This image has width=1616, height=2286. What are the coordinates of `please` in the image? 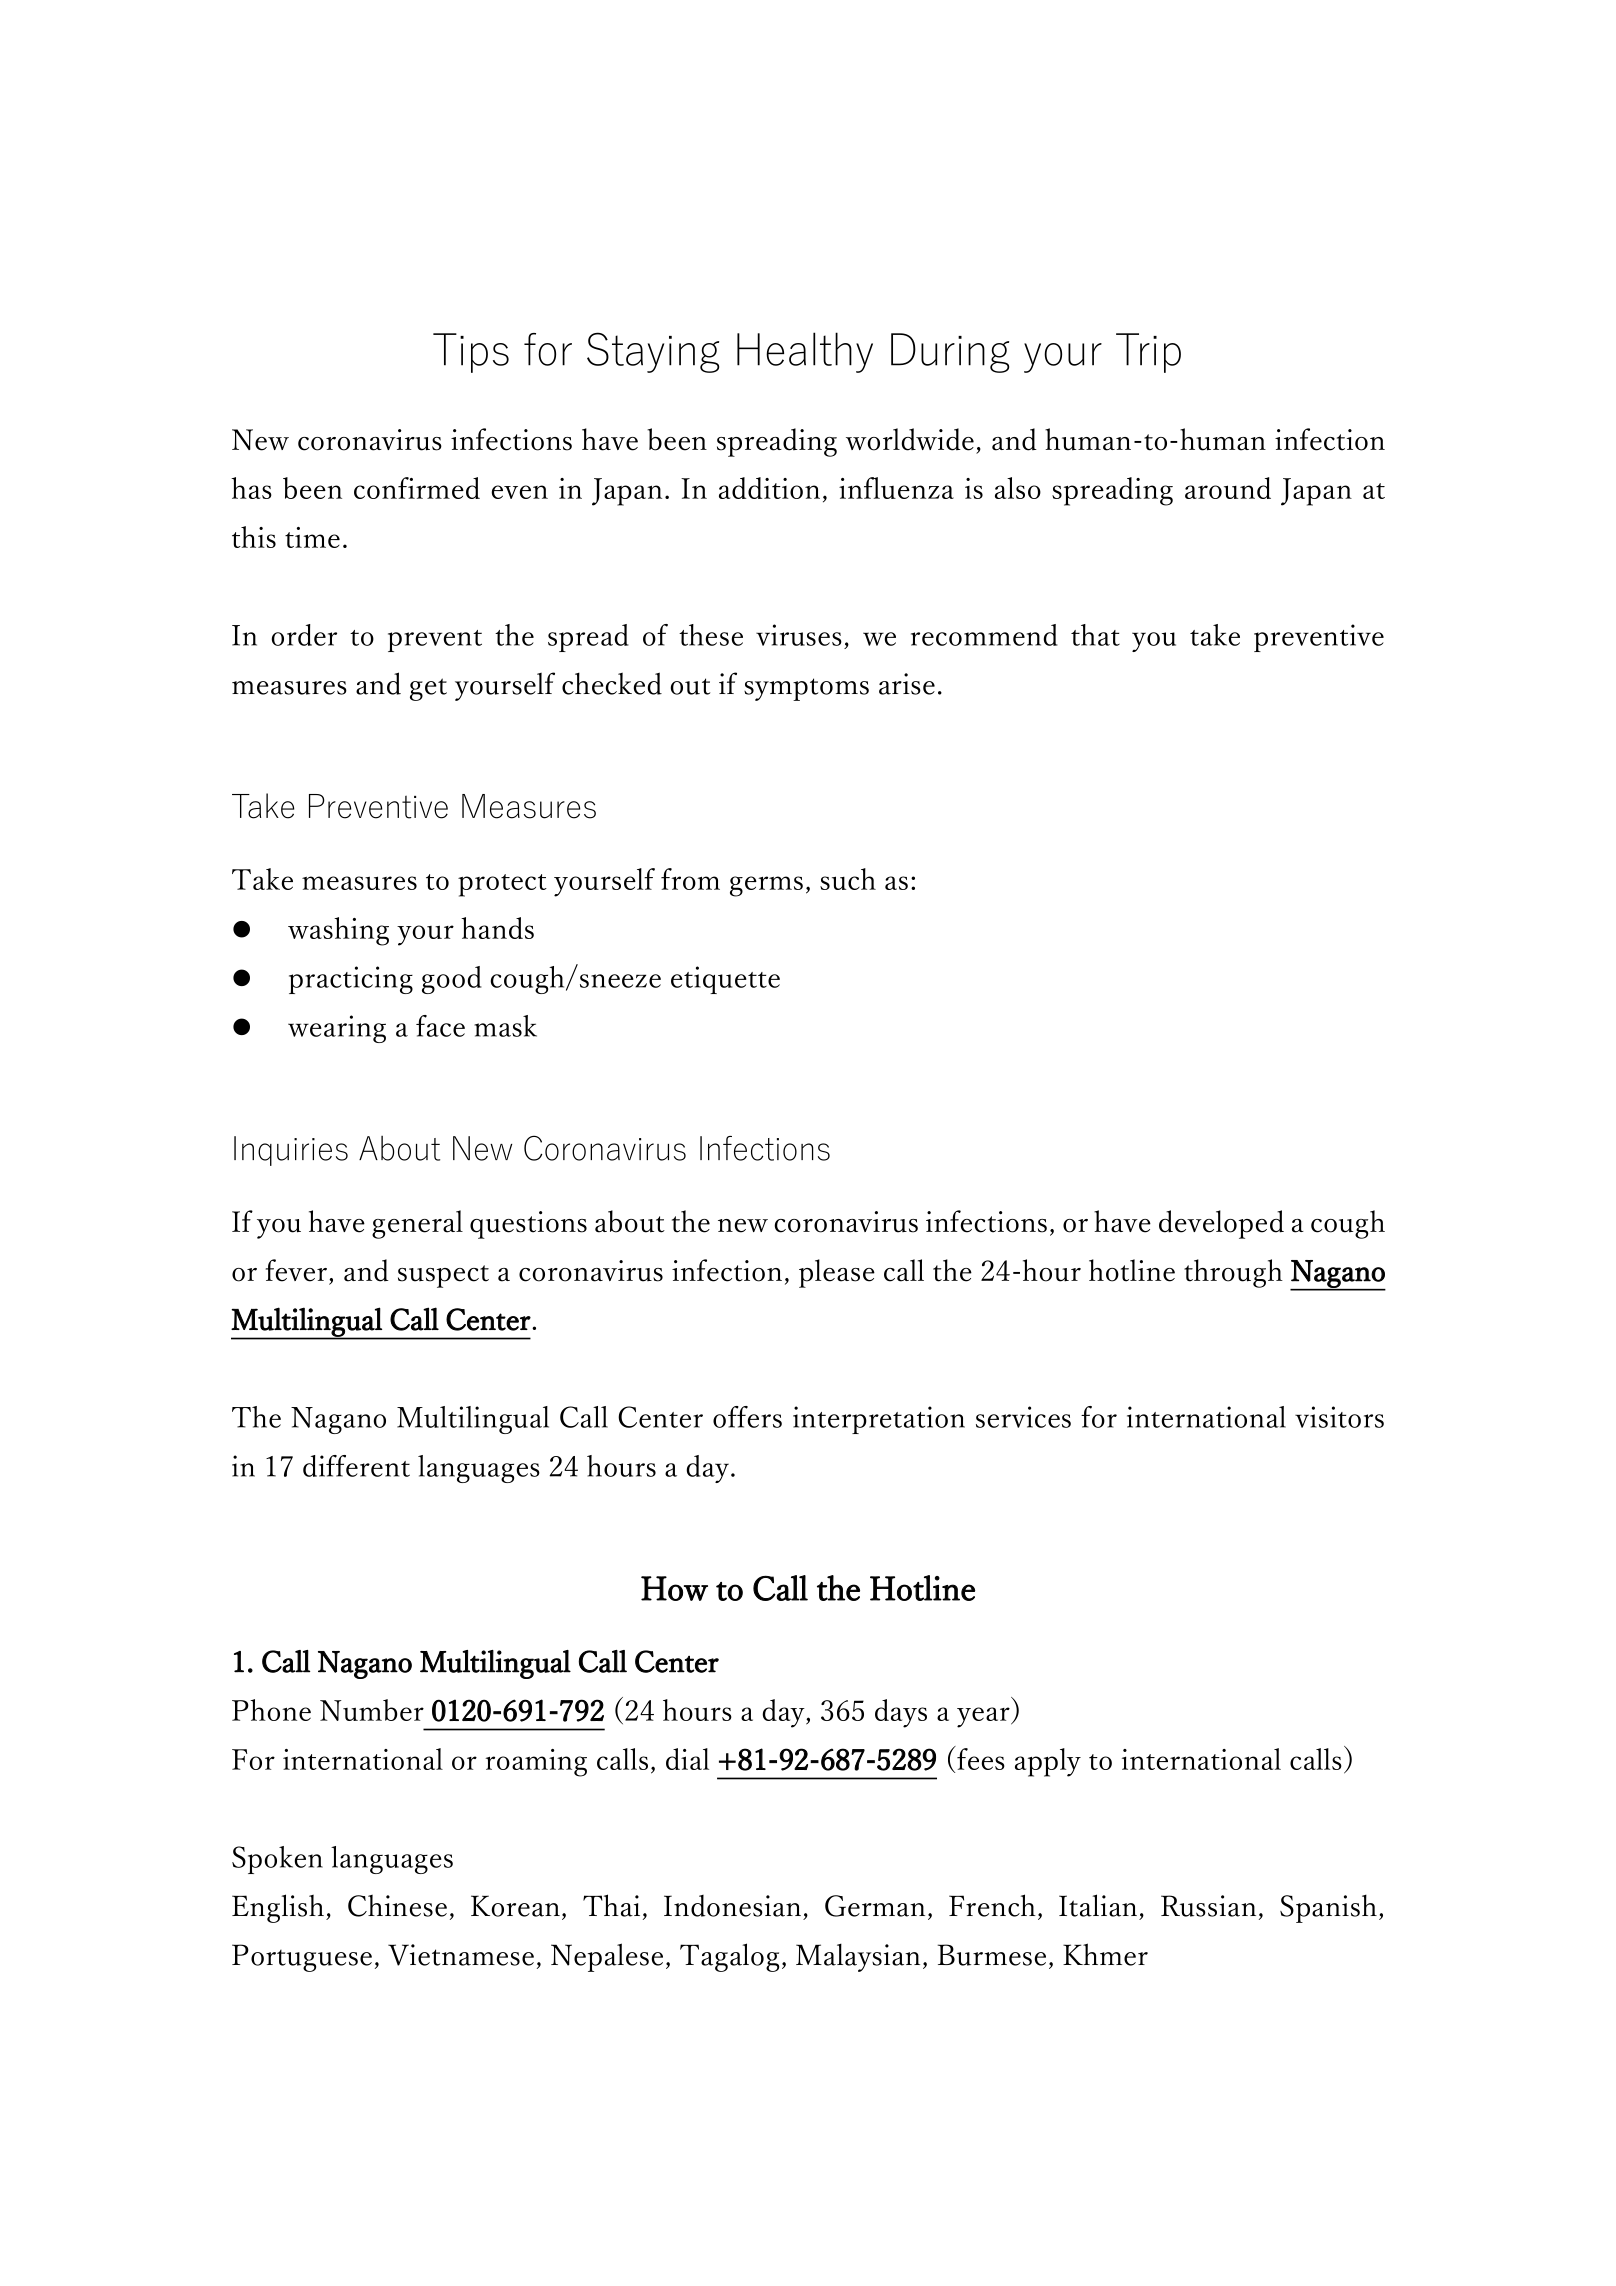 It's located at (837, 1273).
